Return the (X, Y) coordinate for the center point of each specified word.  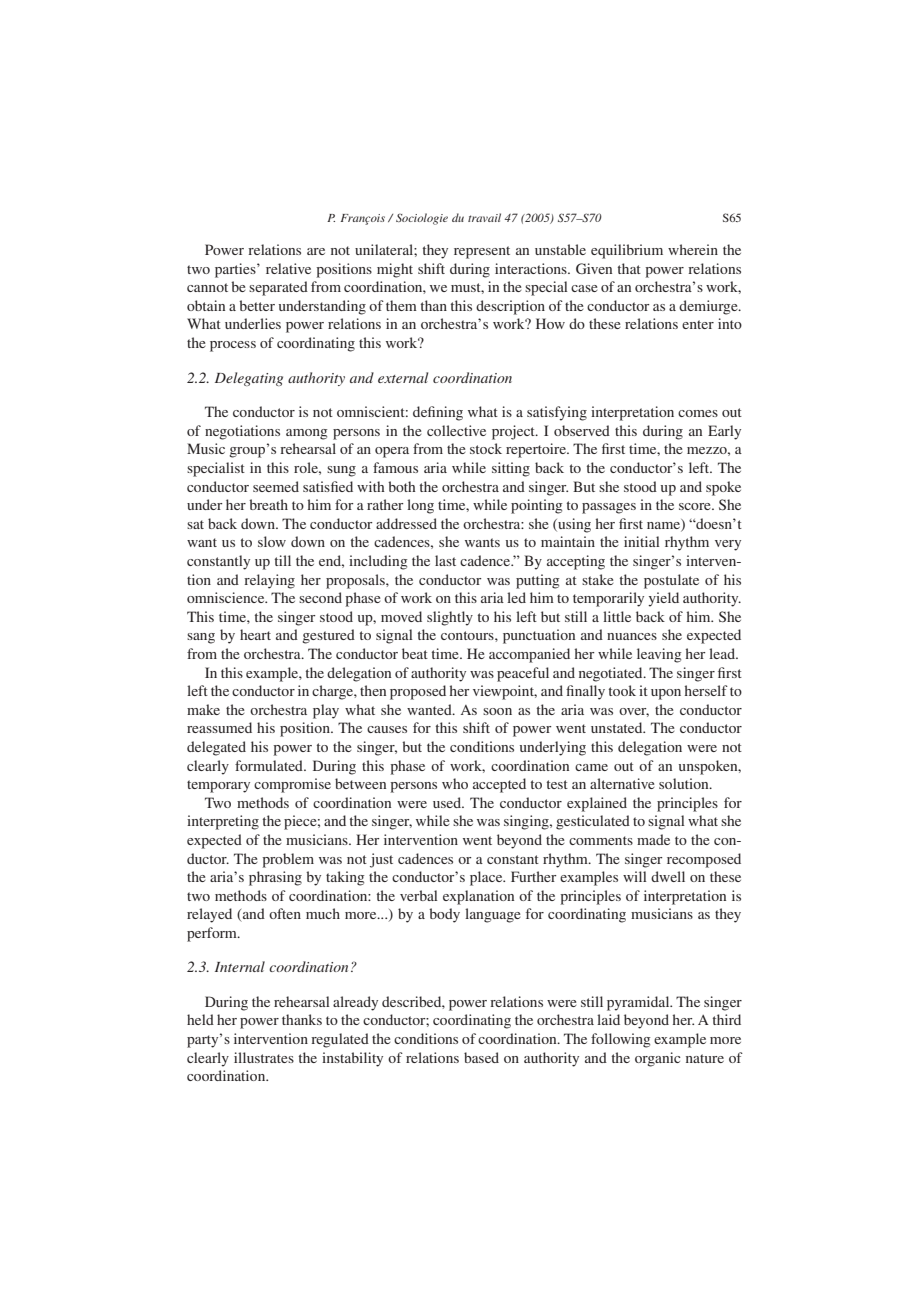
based (481, 1057)
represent (482, 252)
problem (288, 860)
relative (288, 268)
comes (698, 413)
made (653, 839)
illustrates (264, 1057)
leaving (659, 655)
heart (255, 634)
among (307, 434)
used (448, 802)
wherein (693, 249)
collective (456, 430)
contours (468, 635)
